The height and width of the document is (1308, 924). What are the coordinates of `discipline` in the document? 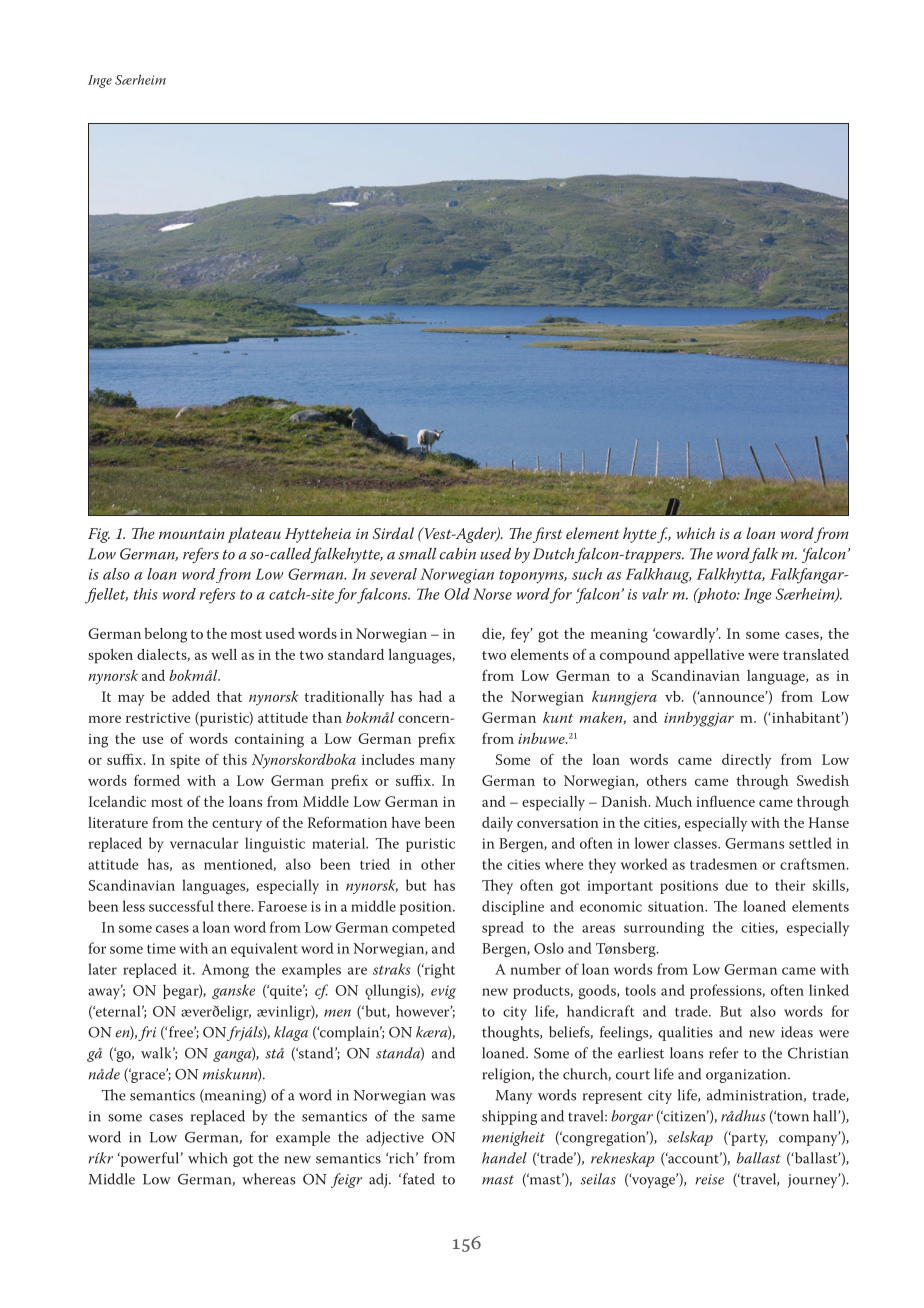 It's located at (513, 907).
